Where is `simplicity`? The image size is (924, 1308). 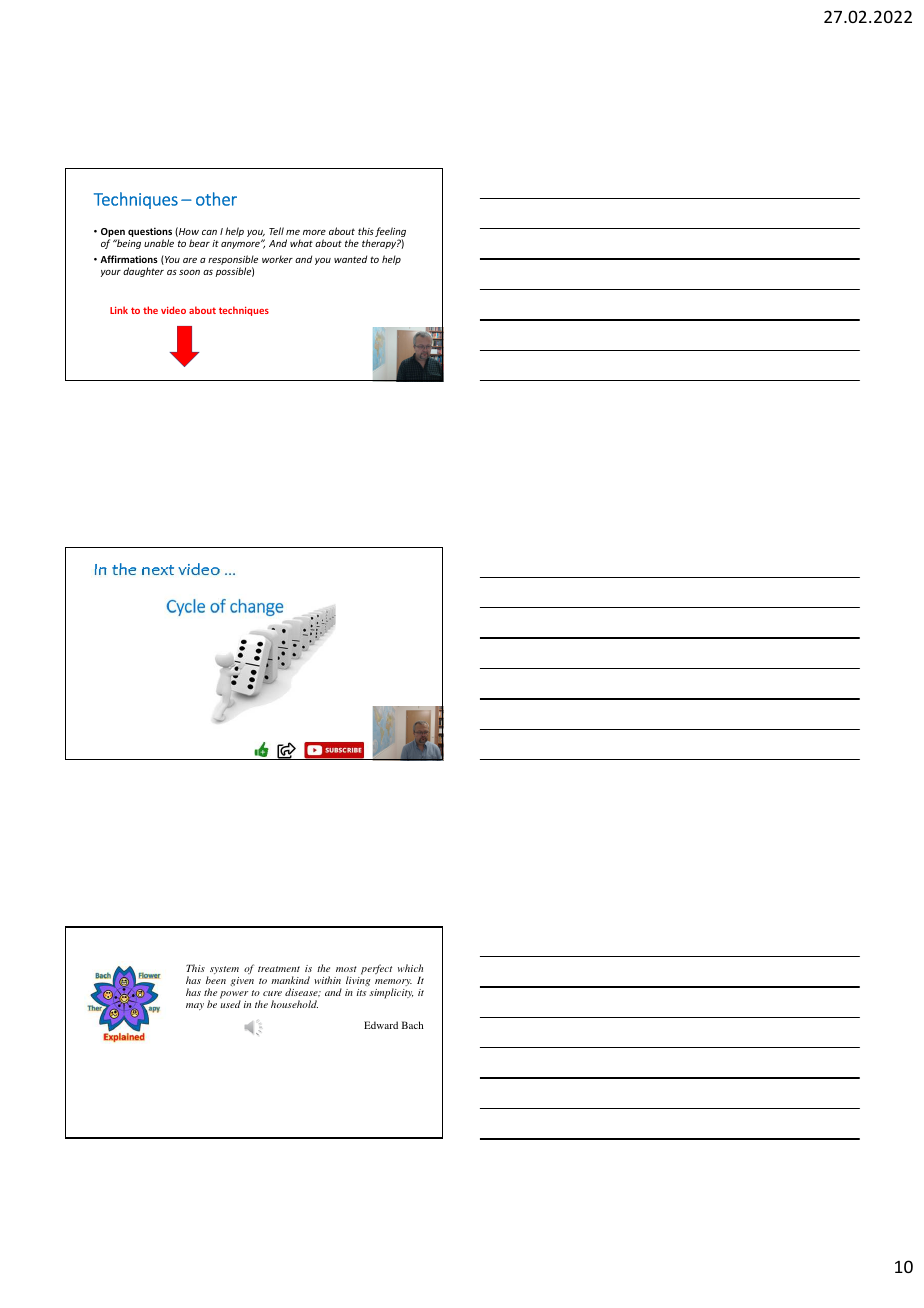 simplicity is located at coordinates (391, 993).
